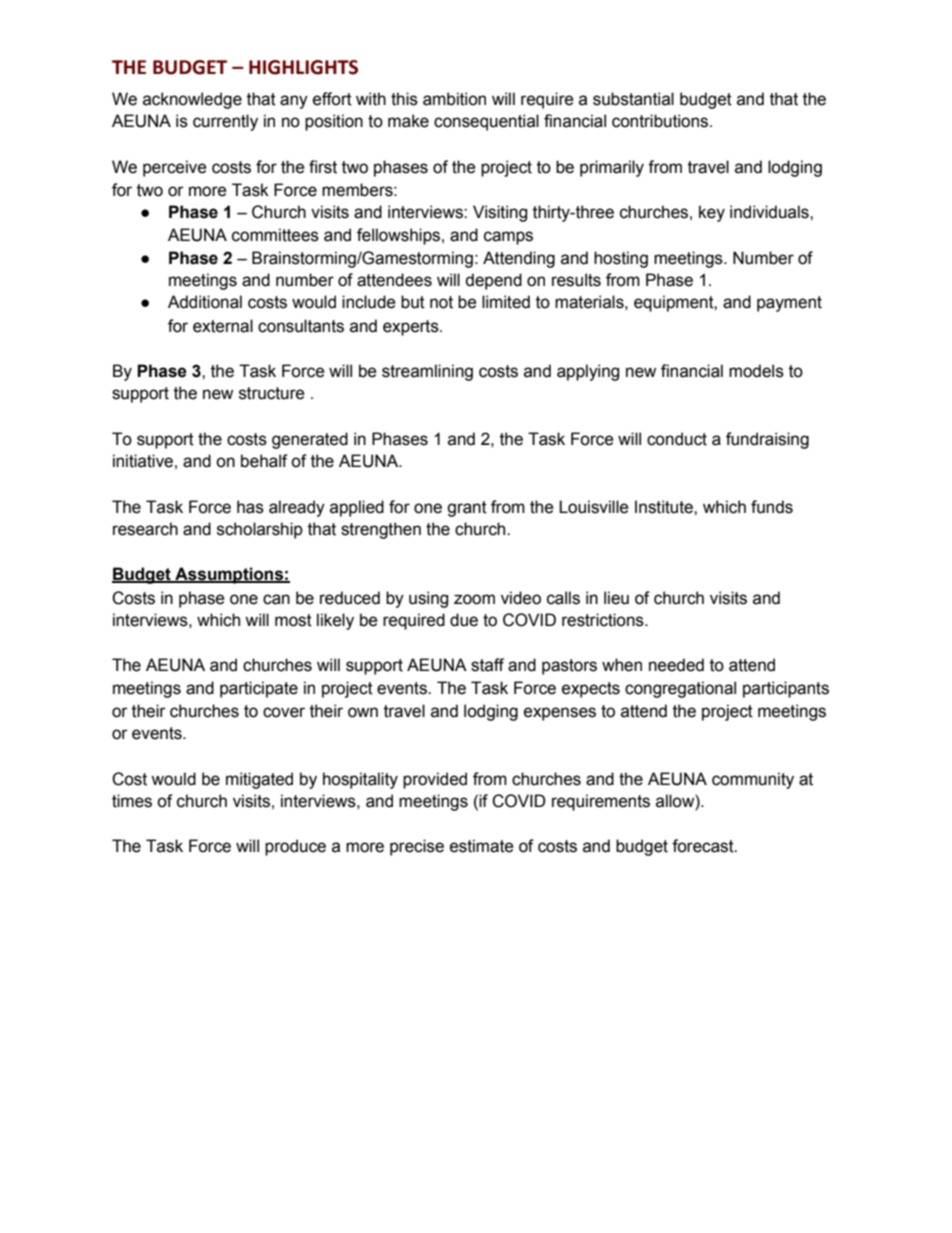 The height and width of the screenshot is (1233, 952). I want to click on times, so click(132, 801).
